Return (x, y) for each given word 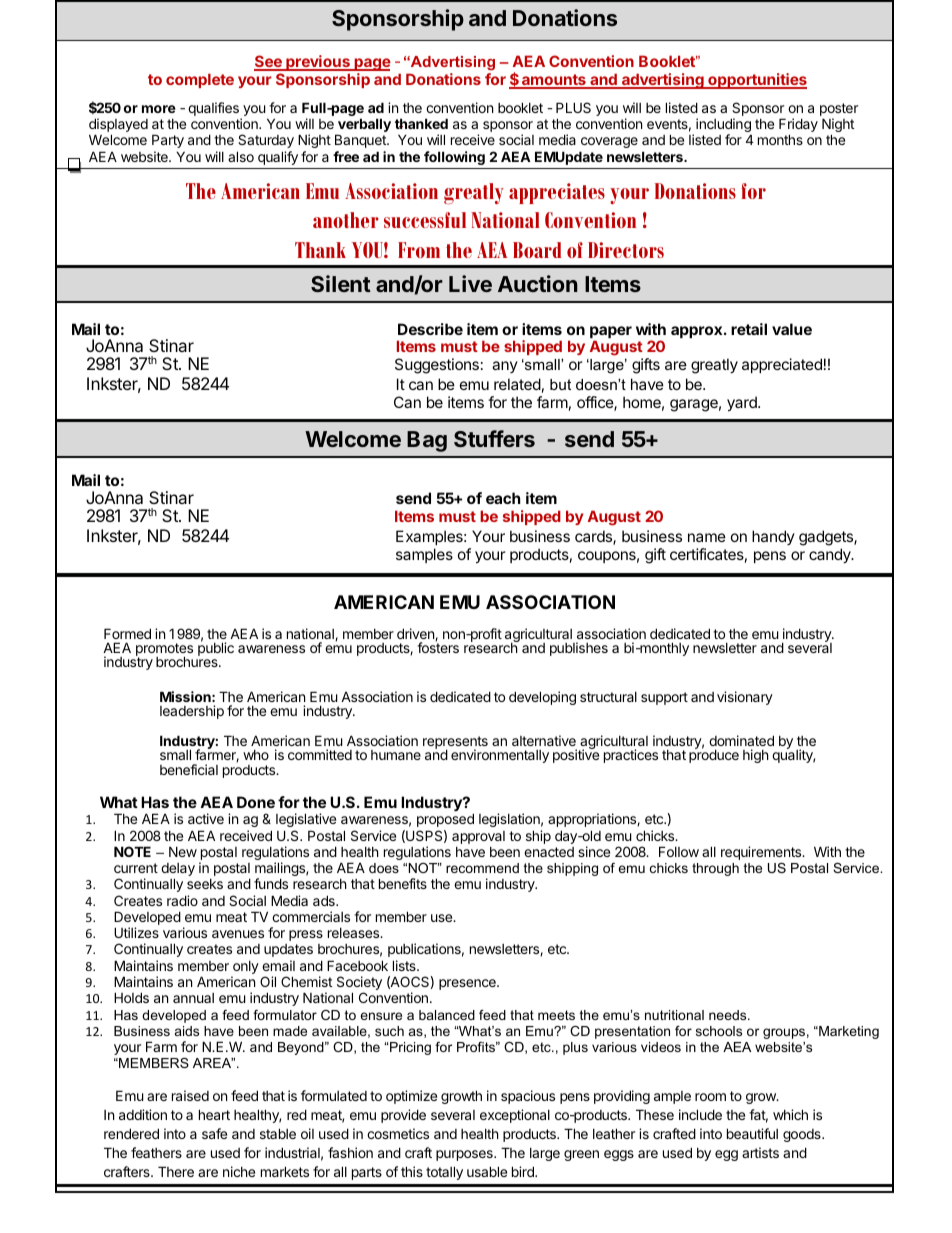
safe (214, 1133)
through (715, 869)
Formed (127, 633)
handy (773, 537)
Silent (341, 283)
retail (749, 329)
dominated (741, 740)
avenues (238, 934)
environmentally (500, 756)
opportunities (756, 81)
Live (470, 283)
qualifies (213, 109)
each (503, 498)
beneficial (189, 769)
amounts (554, 81)
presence (468, 984)
